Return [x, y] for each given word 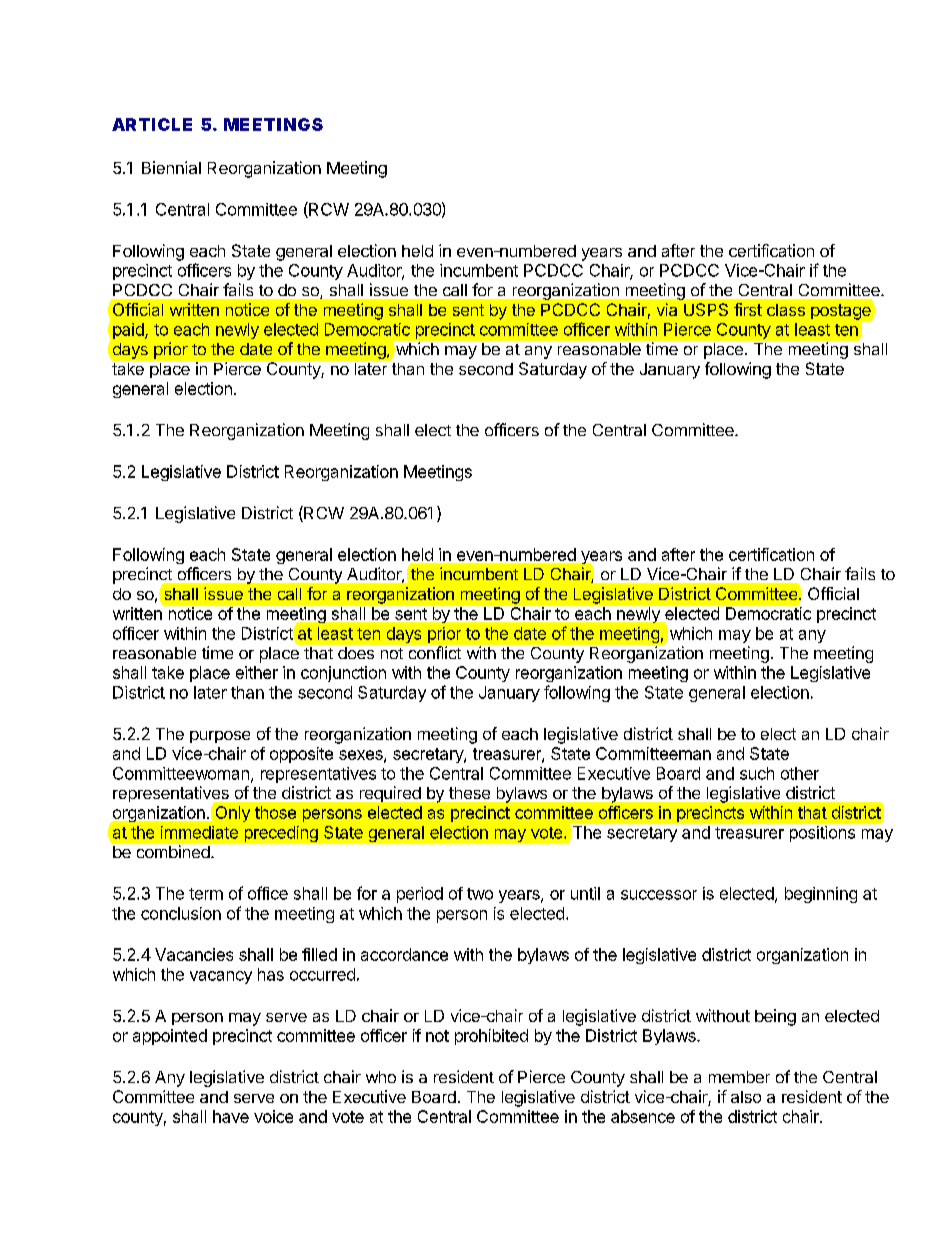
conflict [435, 652]
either [257, 672]
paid [129, 331]
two [480, 894]
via [667, 309]
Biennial [171, 167]
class [786, 310]
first [748, 309]
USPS [706, 309]
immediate [199, 832]
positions [822, 834]
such [757, 773]
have [231, 1116]
